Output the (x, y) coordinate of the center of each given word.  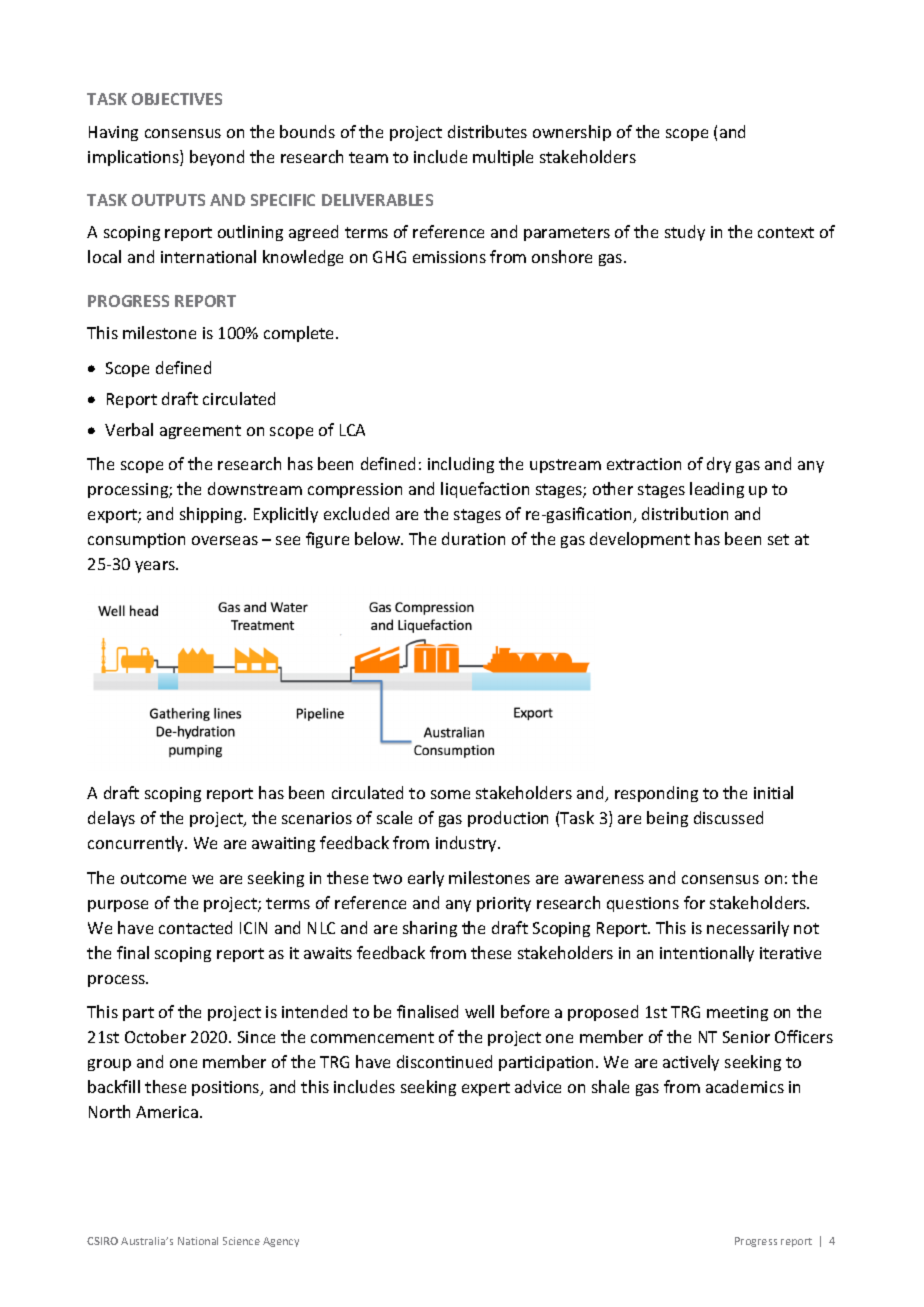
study (685, 233)
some (450, 794)
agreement (200, 432)
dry (719, 465)
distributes (487, 131)
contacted (195, 927)
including (461, 465)
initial (773, 792)
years (156, 567)
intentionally (707, 954)
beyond (217, 158)
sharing (430, 929)
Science (241, 1241)
